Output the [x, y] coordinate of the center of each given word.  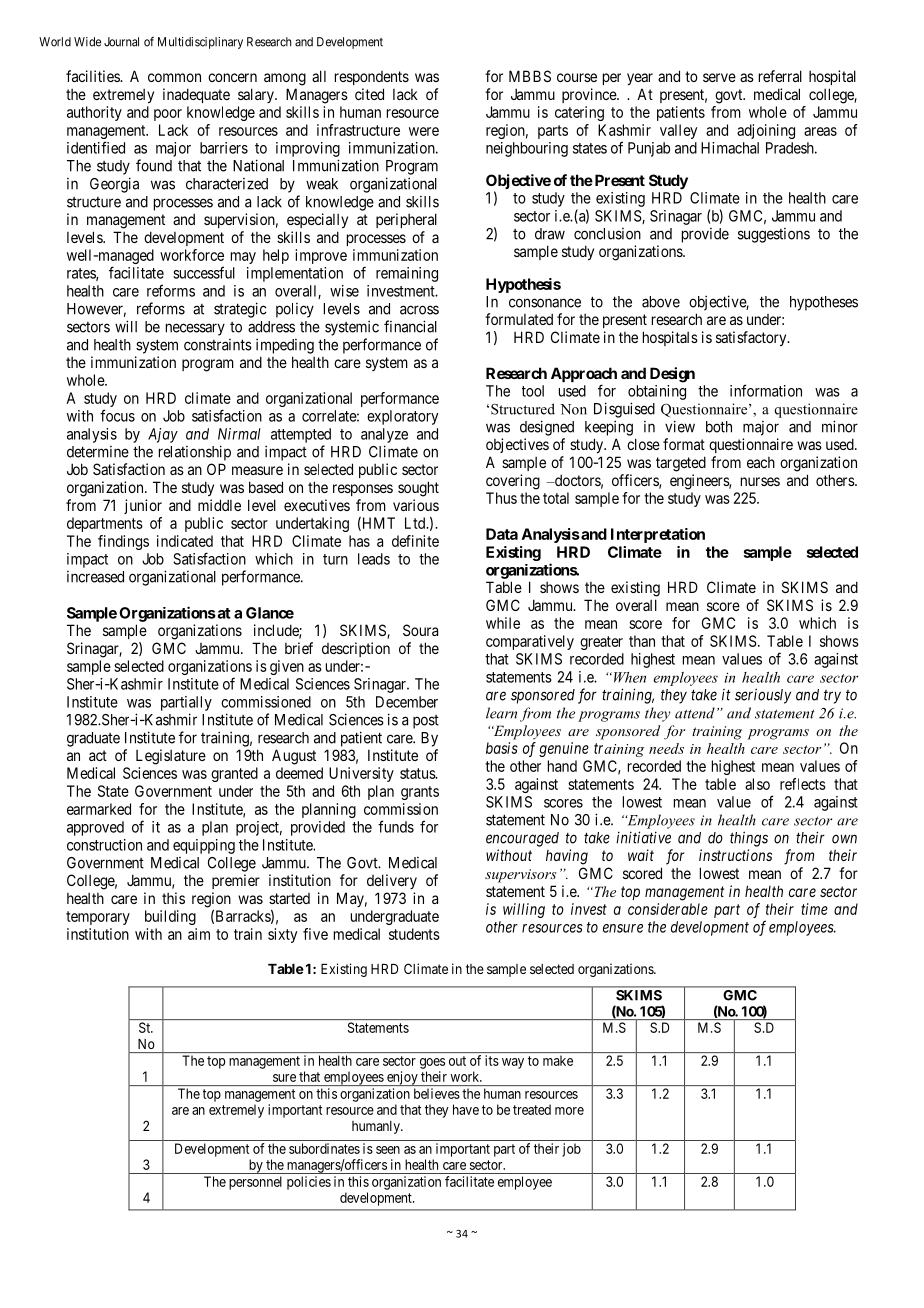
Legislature [171, 757]
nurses [760, 481]
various [416, 505]
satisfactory [752, 338]
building [170, 917]
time [814, 909]
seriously [763, 696]
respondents [372, 78]
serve [719, 77]
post [426, 722]
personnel [255, 1183]
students [414, 934]
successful [204, 272]
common [174, 77]
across [419, 310]
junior [143, 506]
